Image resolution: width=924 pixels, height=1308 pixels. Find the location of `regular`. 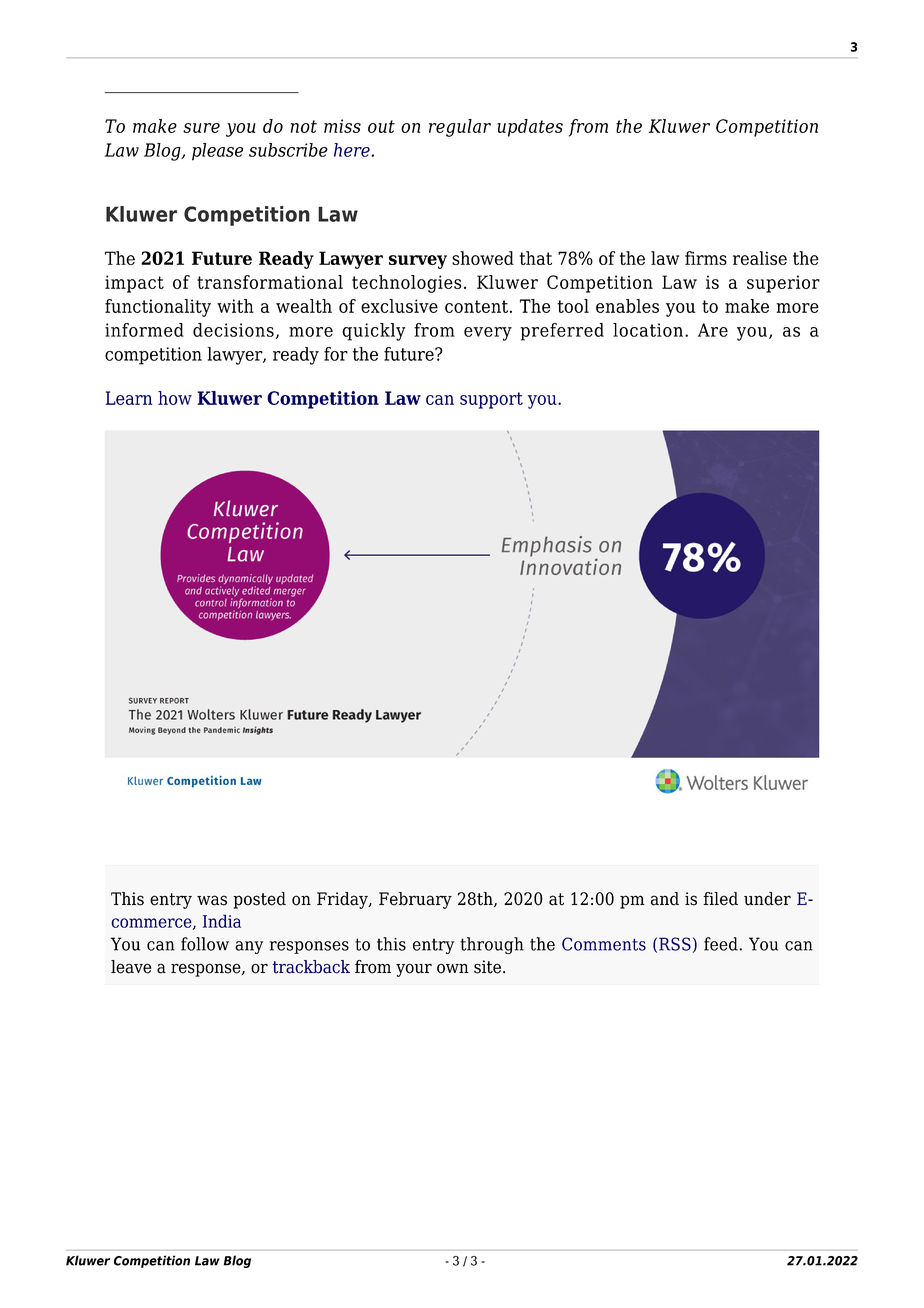

regular is located at coordinates (460, 128).
